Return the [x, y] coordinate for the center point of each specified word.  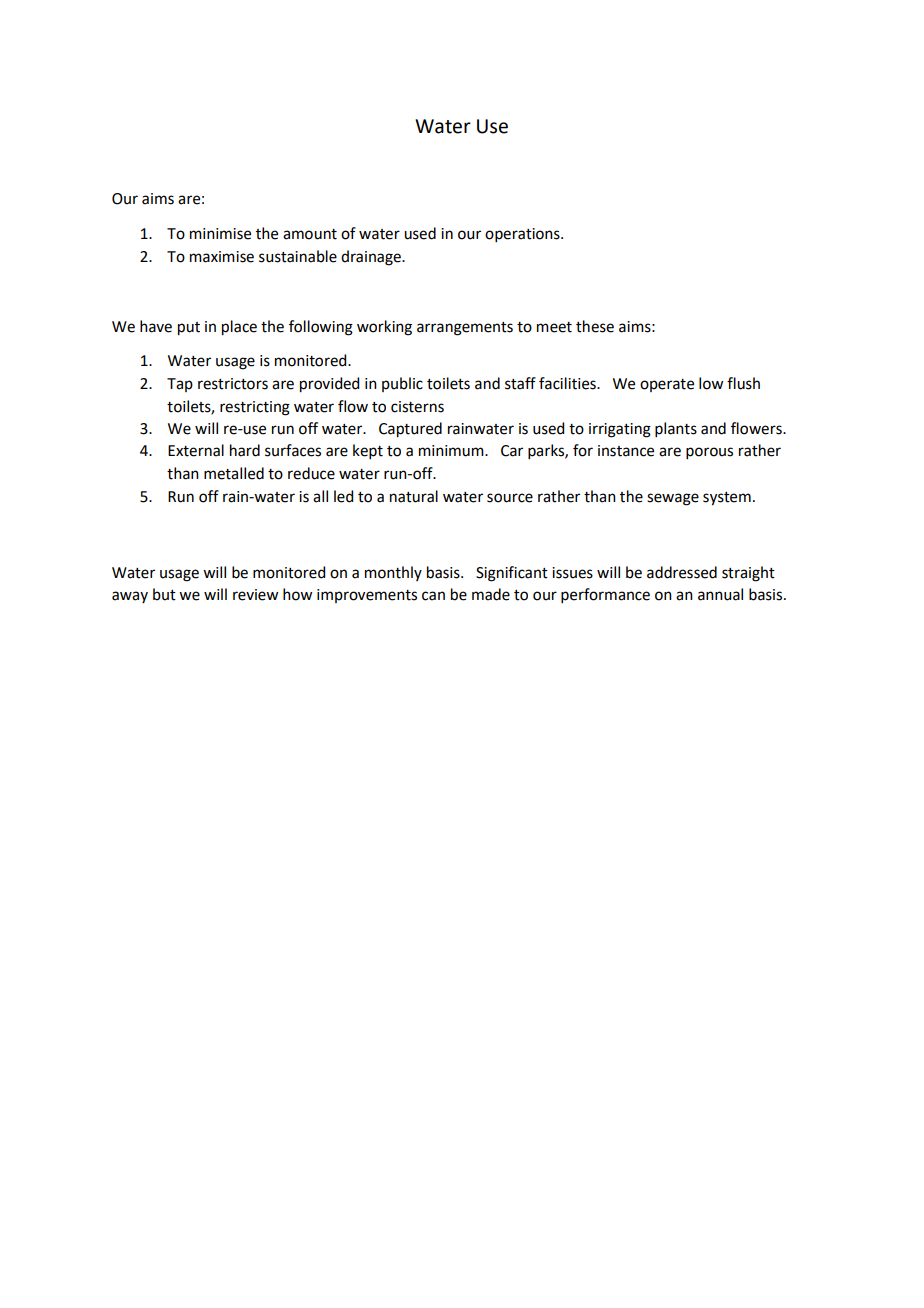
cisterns [417, 407]
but [164, 594]
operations [523, 235]
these [595, 326]
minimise [220, 234]
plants [676, 429]
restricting [255, 408]
